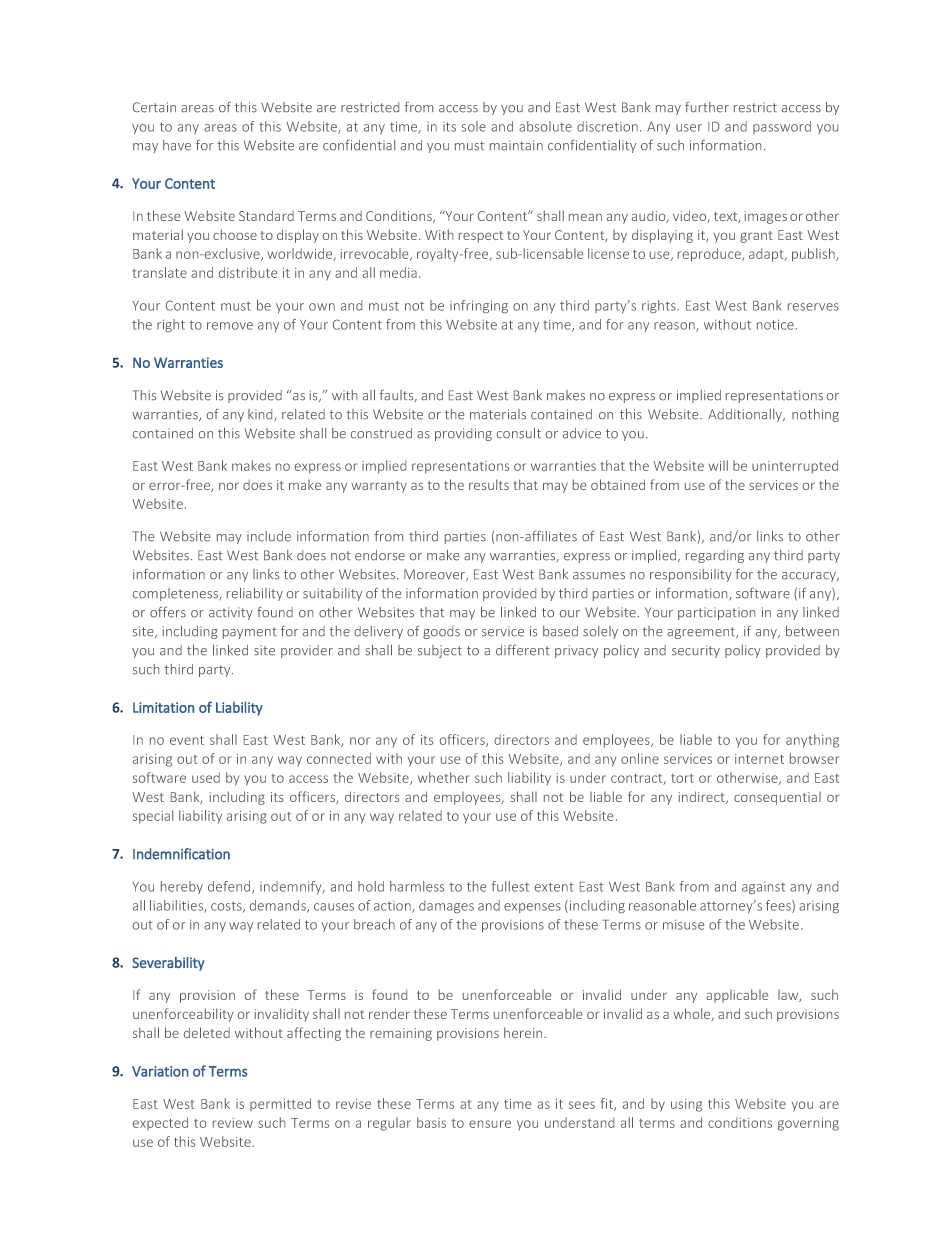 The width and height of the screenshot is (952, 1233). Describe the element at coordinates (233, 1123) in the screenshot. I see `review` at that location.
